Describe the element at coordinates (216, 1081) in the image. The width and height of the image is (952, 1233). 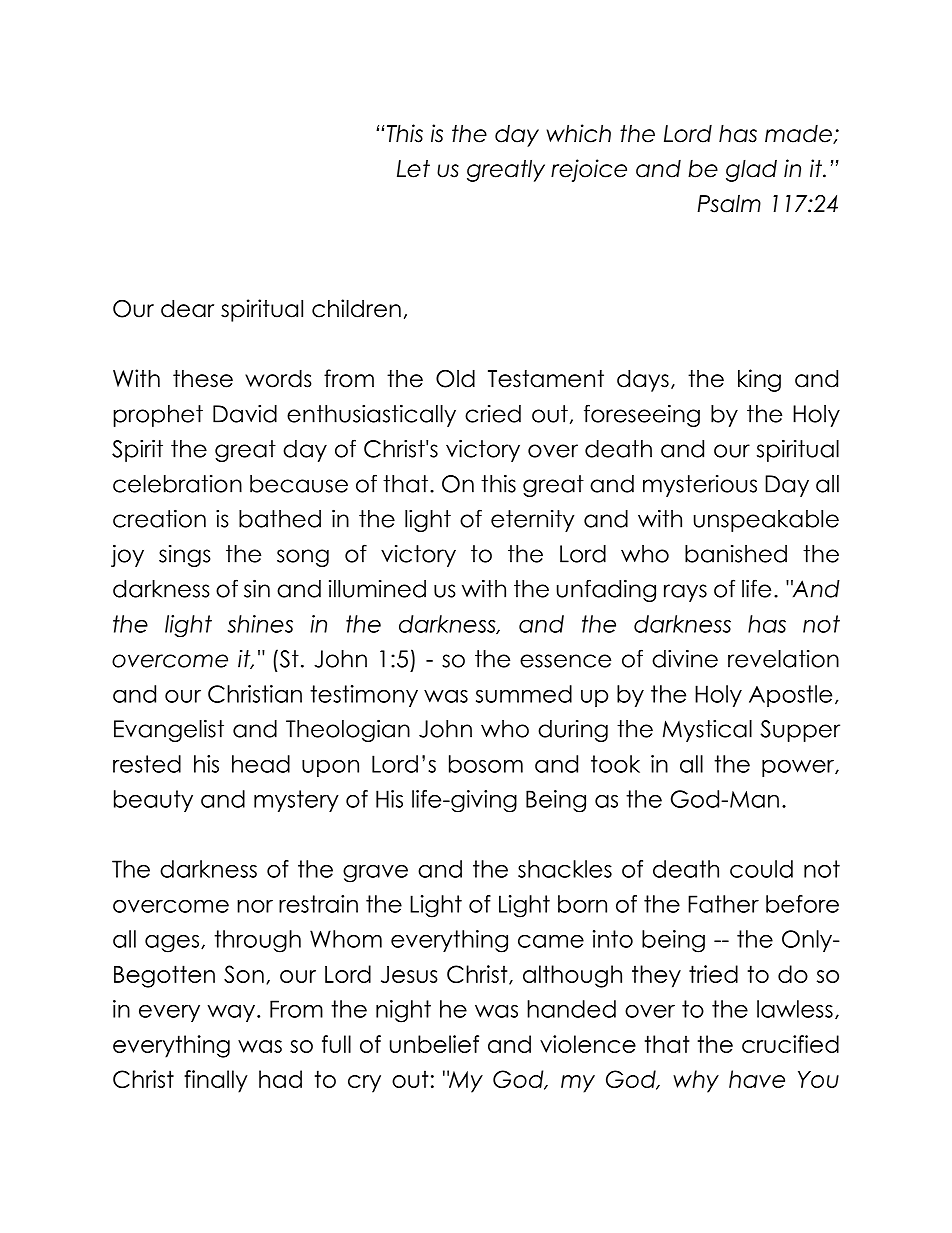
I see `finally` at that location.
